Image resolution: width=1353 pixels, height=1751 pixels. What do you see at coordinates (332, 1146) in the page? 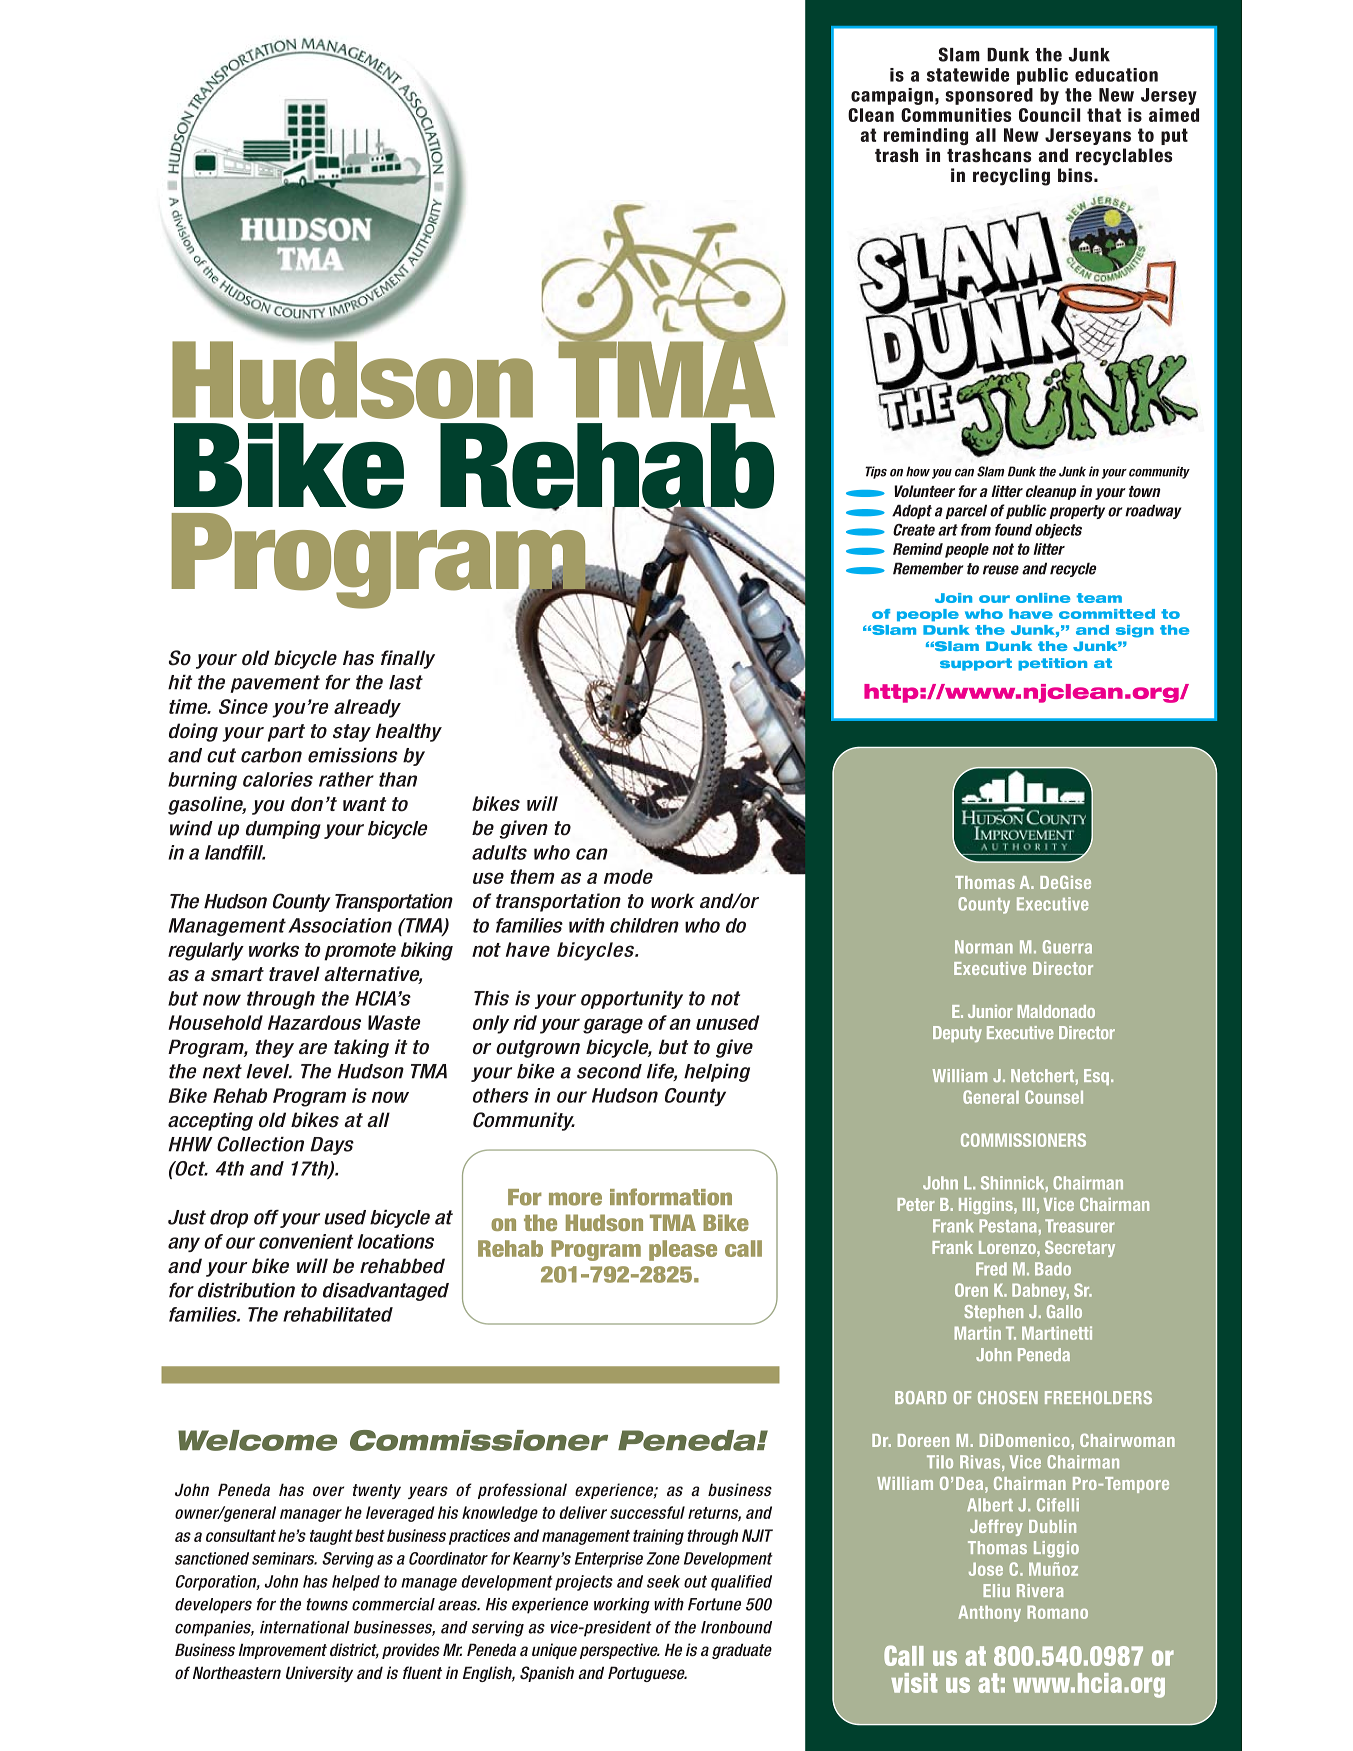
I see `Days` at bounding box center [332, 1146].
